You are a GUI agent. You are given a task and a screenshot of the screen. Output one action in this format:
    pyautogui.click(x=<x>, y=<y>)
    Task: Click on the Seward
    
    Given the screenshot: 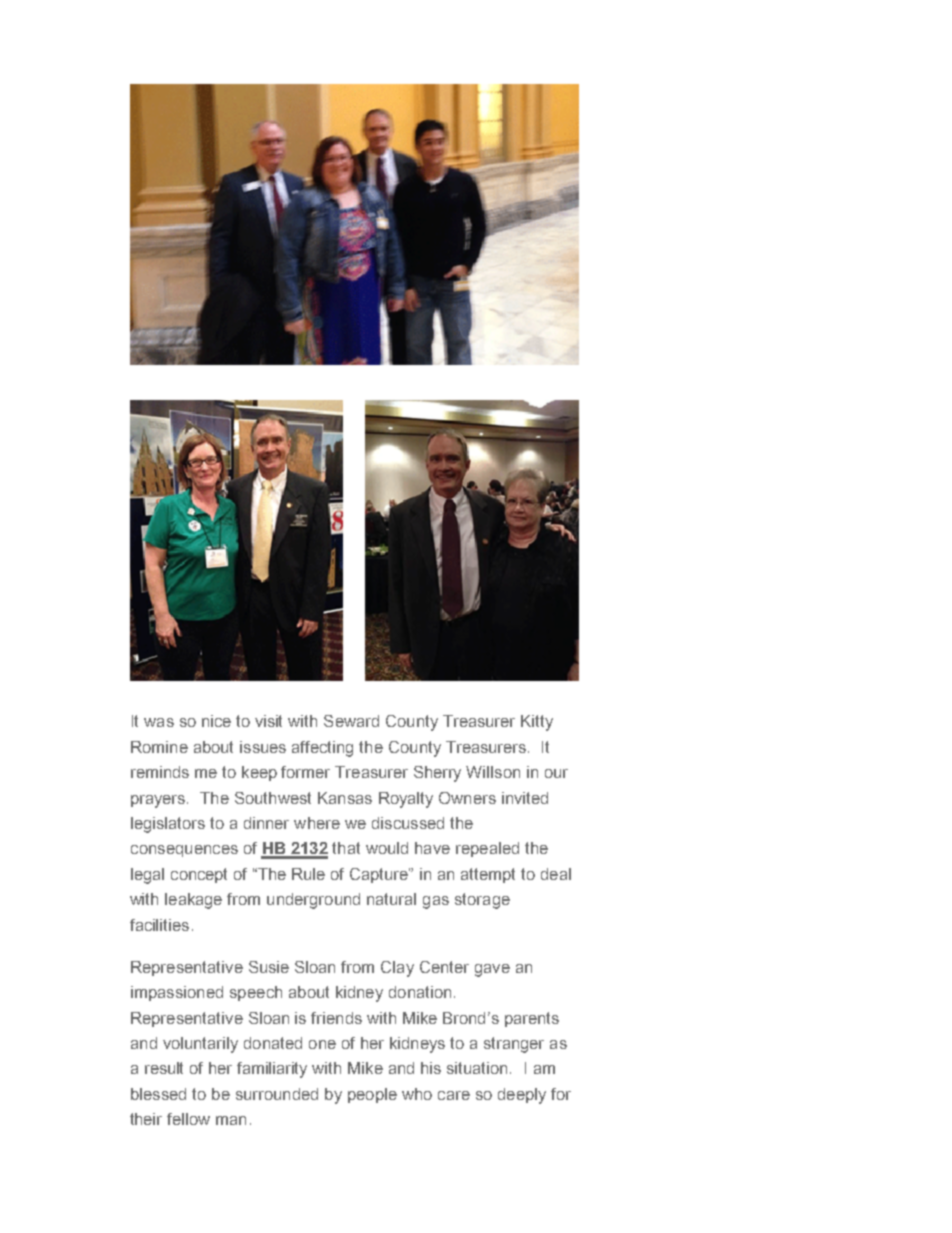 What is the action you would take?
    pyautogui.click(x=351, y=721)
